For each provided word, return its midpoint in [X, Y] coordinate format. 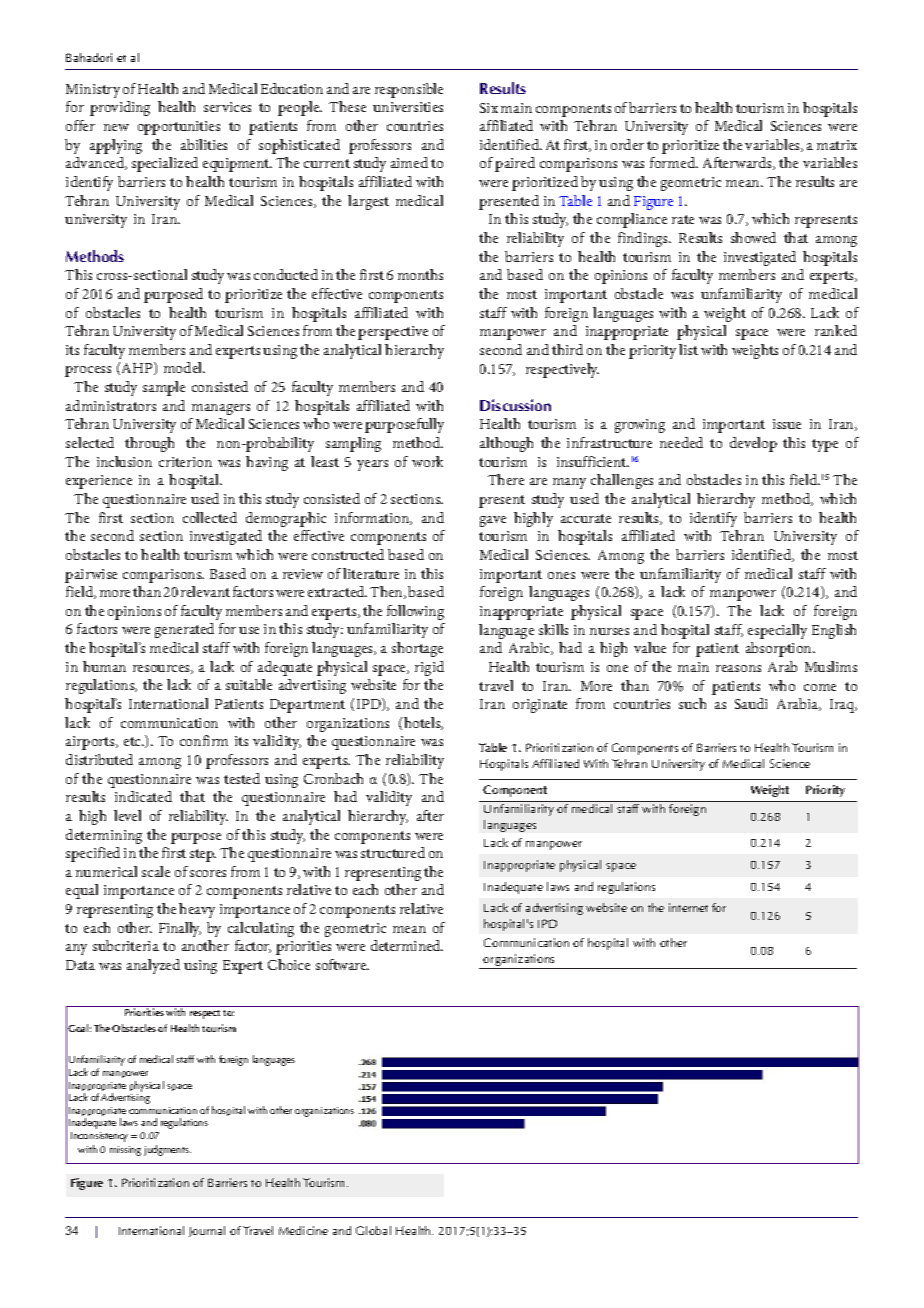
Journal [207, 1231]
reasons [738, 668]
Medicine [303, 1230]
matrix [837, 145]
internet [688, 907]
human [104, 666]
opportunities [179, 128]
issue [787, 424]
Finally [180, 929]
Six [489, 108]
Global [373, 1230]
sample [164, 388]
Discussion [515, 405]
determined [407, 945]
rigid [429, 668]
